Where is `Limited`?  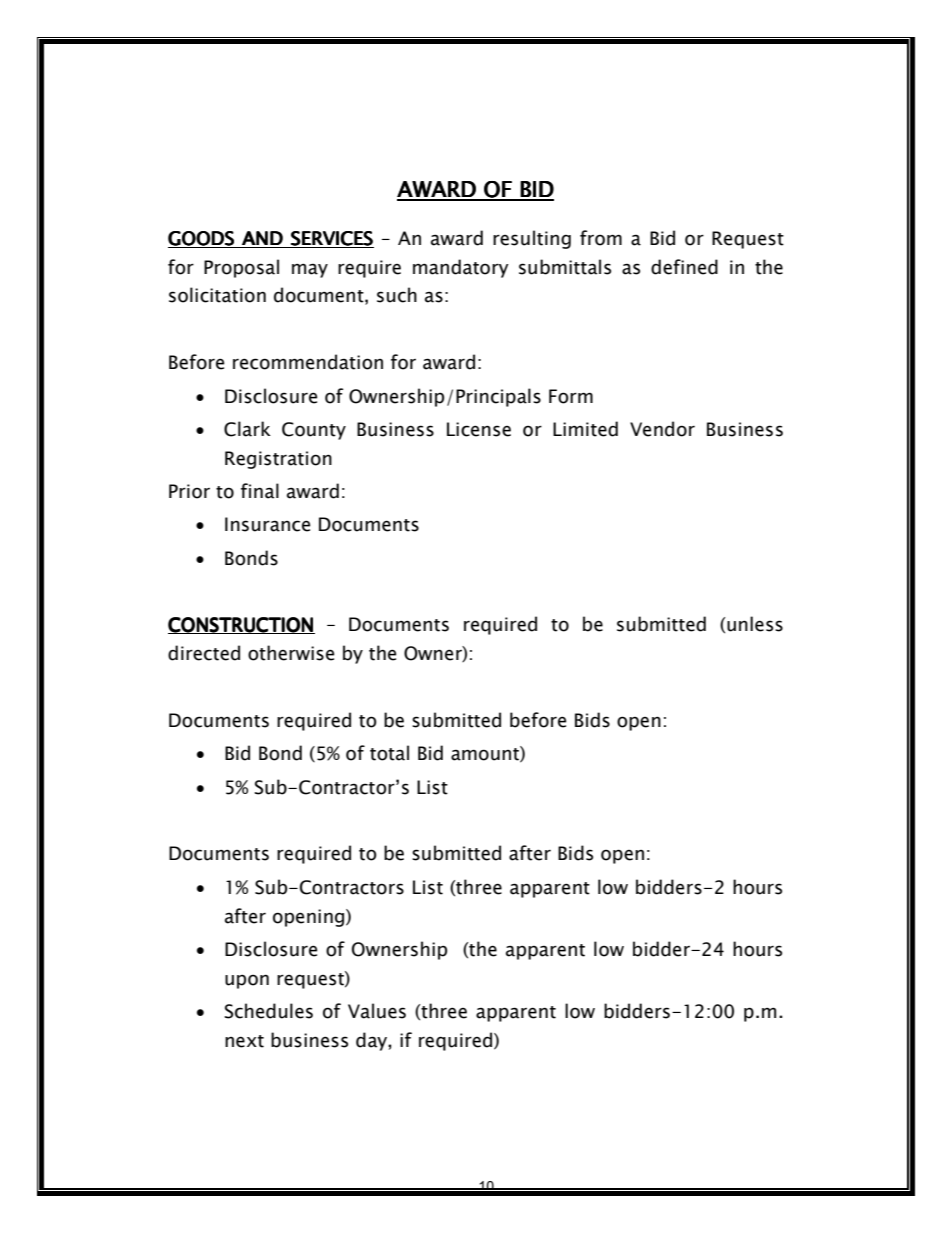 Limited is located at coordinates (585, 429).
